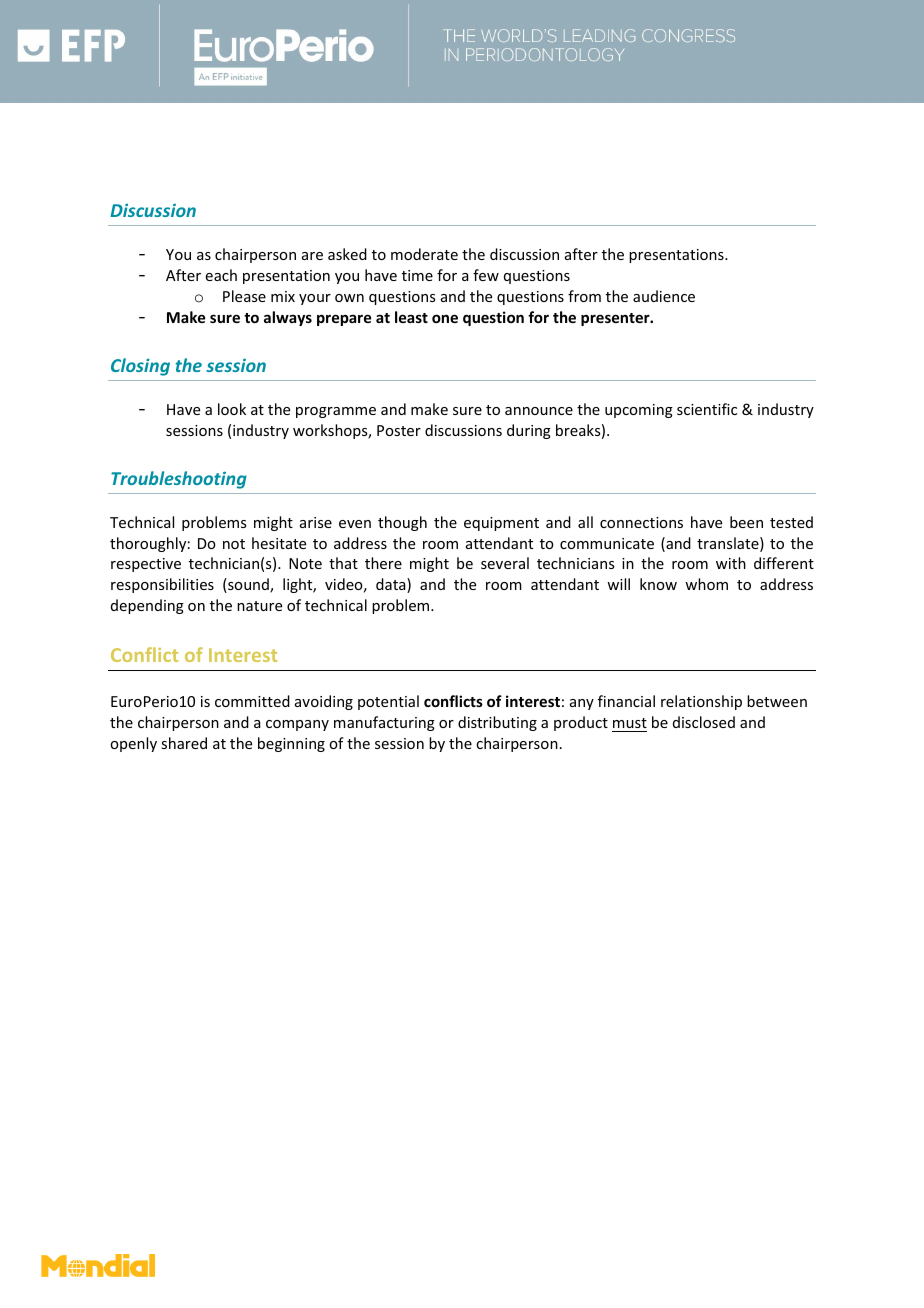 Image resolution: width=924 pixels, height=1308 pixels. What do you see at coordinates (486, 275) in the page?
I see `few` at bounding box center [486, 275].
